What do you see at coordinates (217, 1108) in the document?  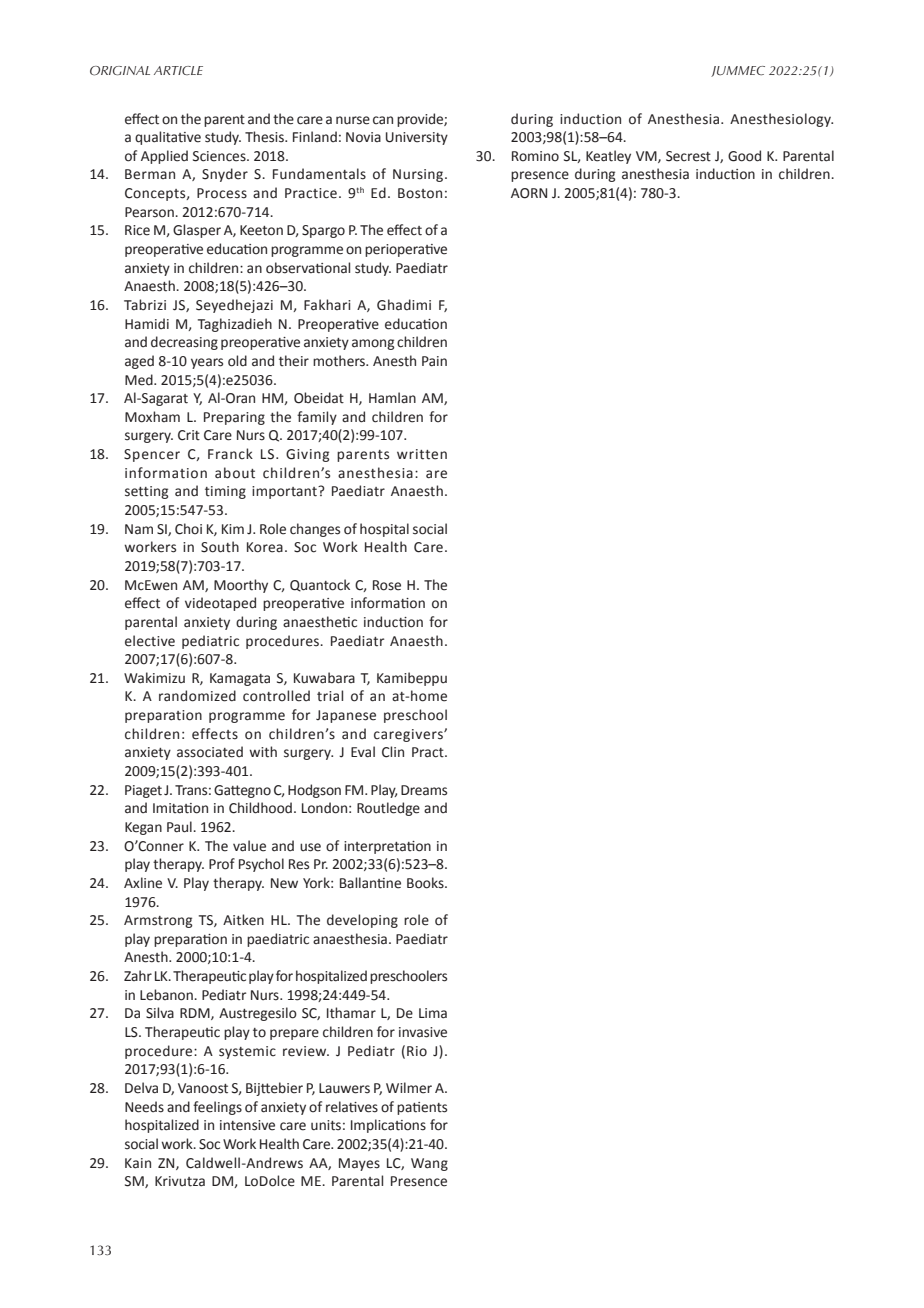 I see `feelings` at bounding box center [217, 1108].
